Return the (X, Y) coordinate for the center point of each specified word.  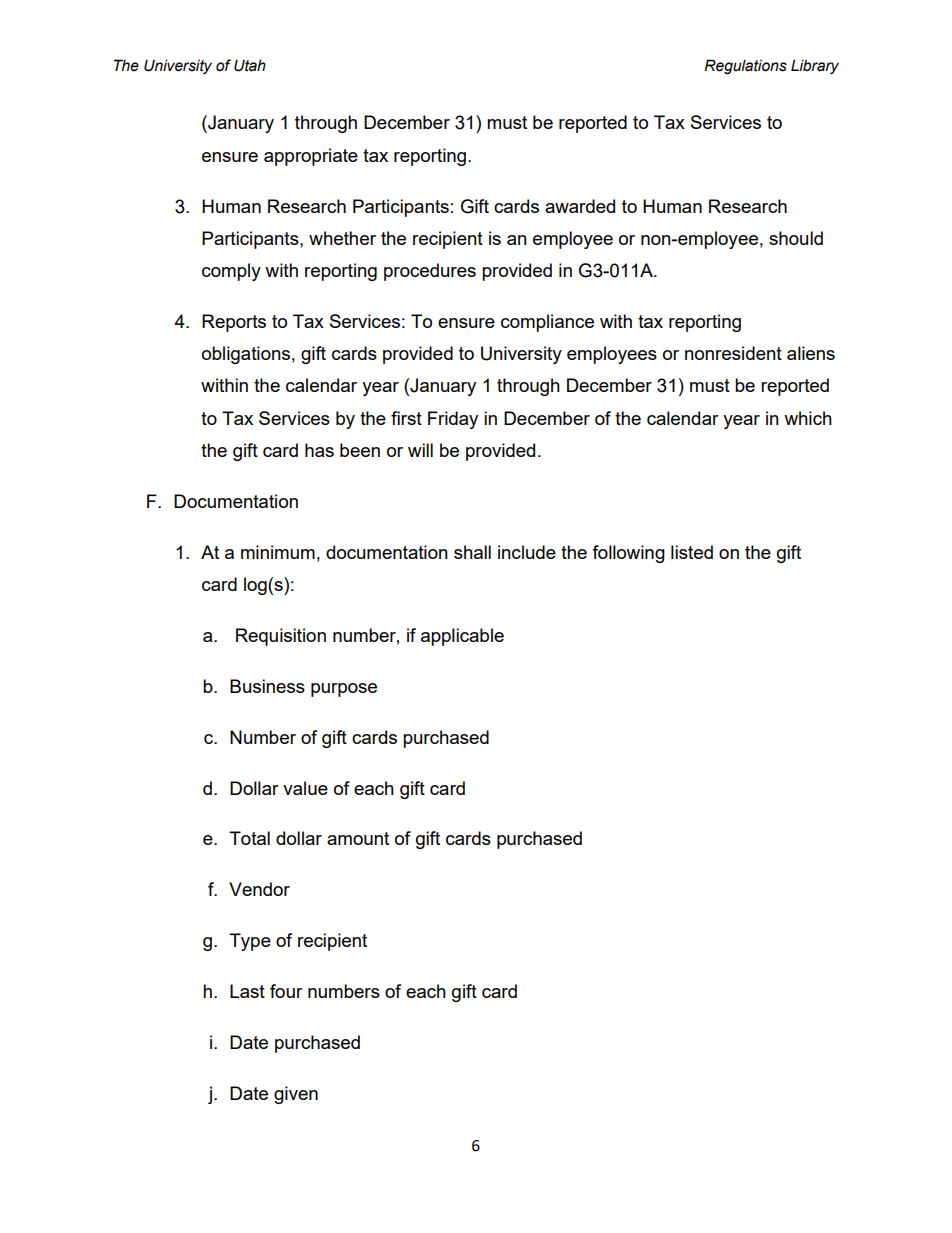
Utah (250, 65)
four (286, 991)
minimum (278, 552)
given (296, 1095)
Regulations (745, 66)
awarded (580, 206)
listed (692, 552)
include (527, 552)
